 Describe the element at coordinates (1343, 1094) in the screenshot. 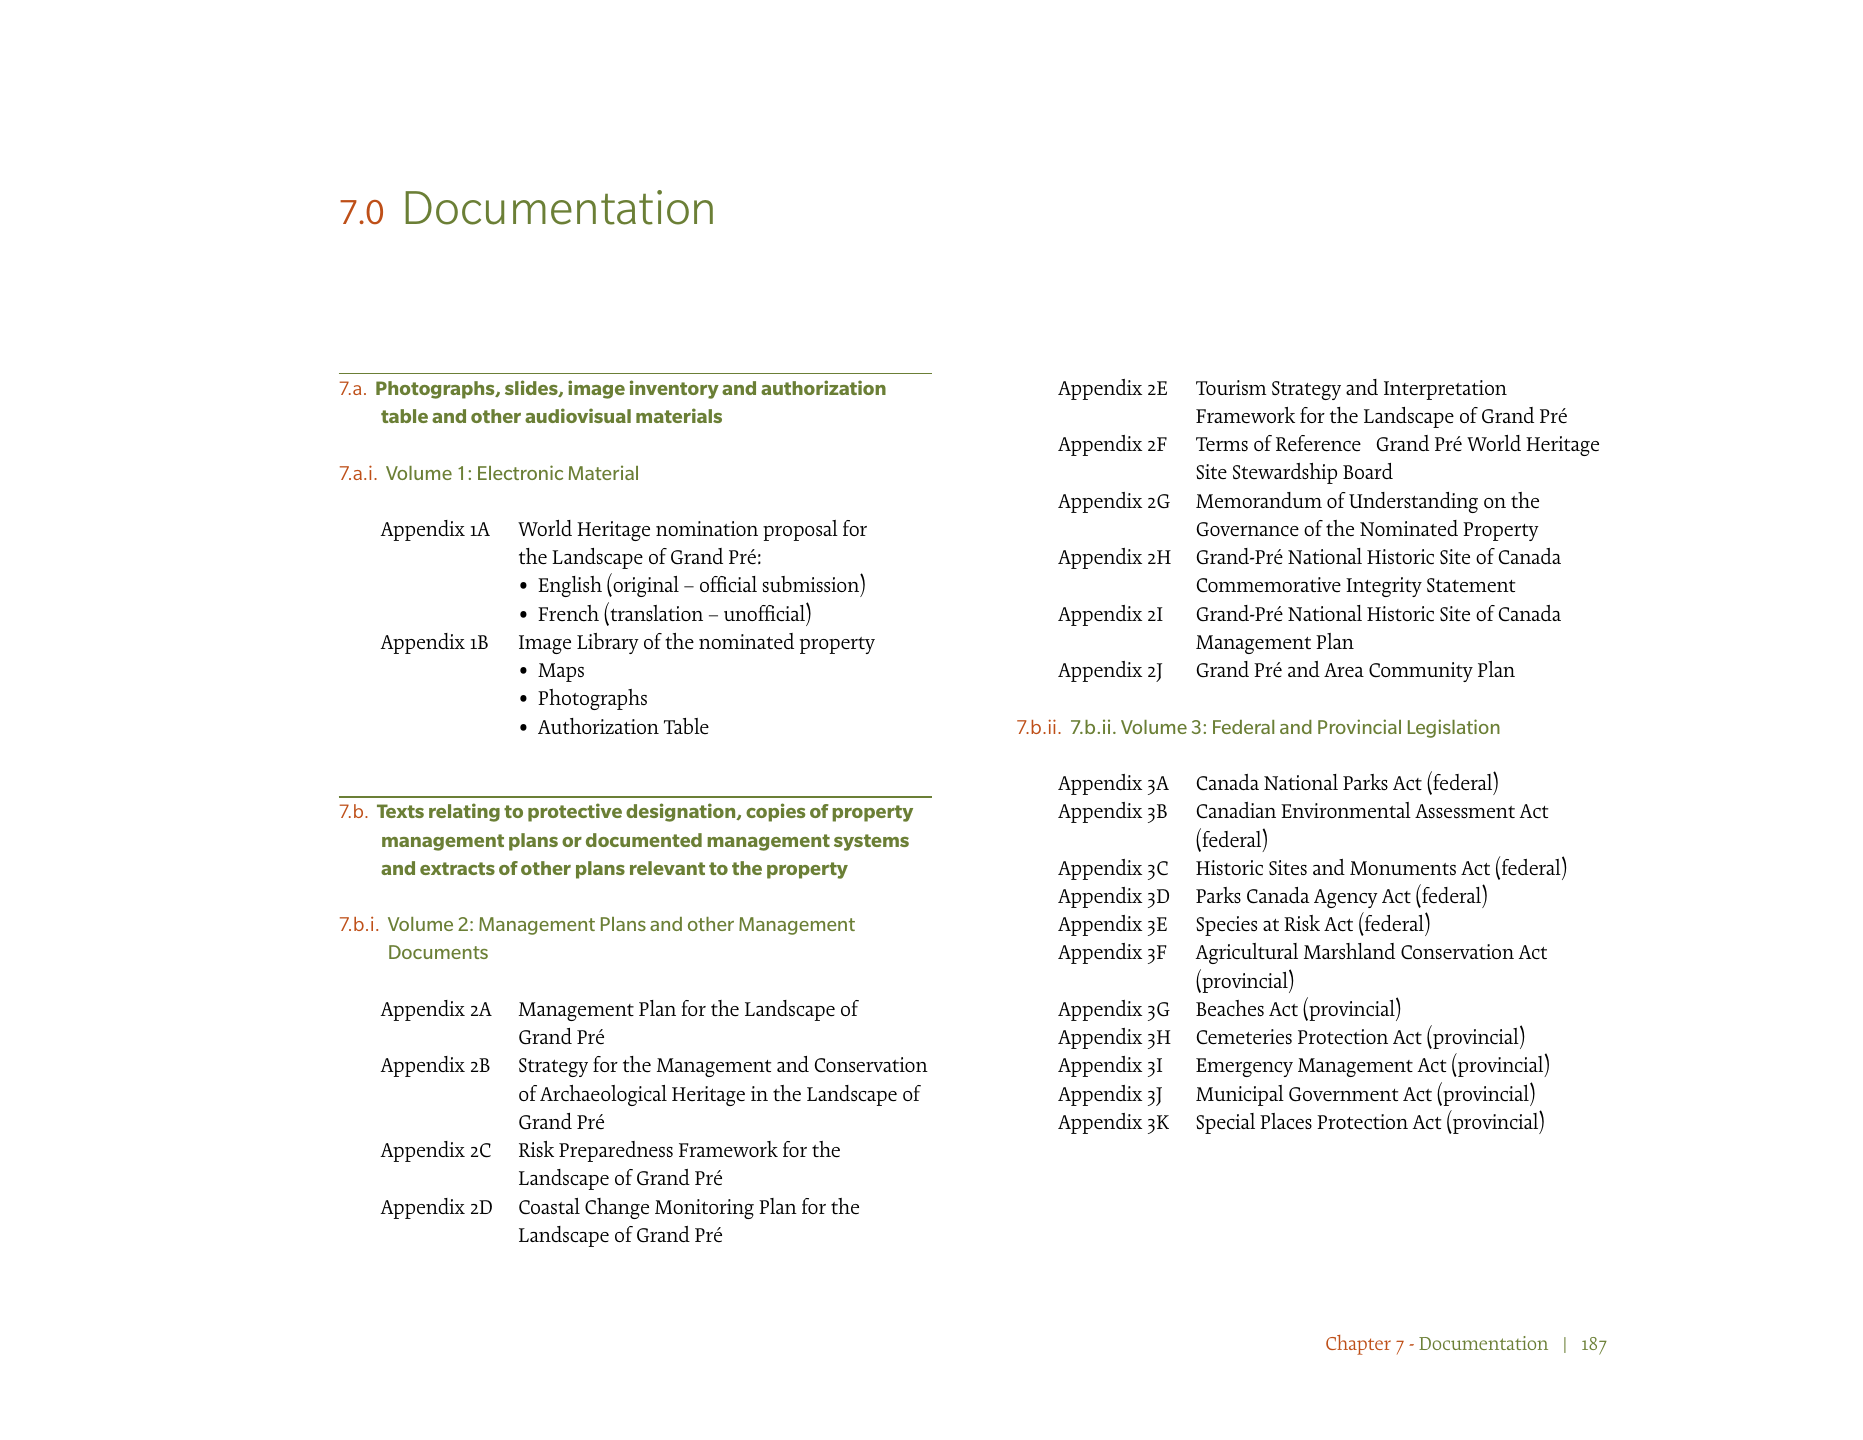

I see `Government` at that location.
